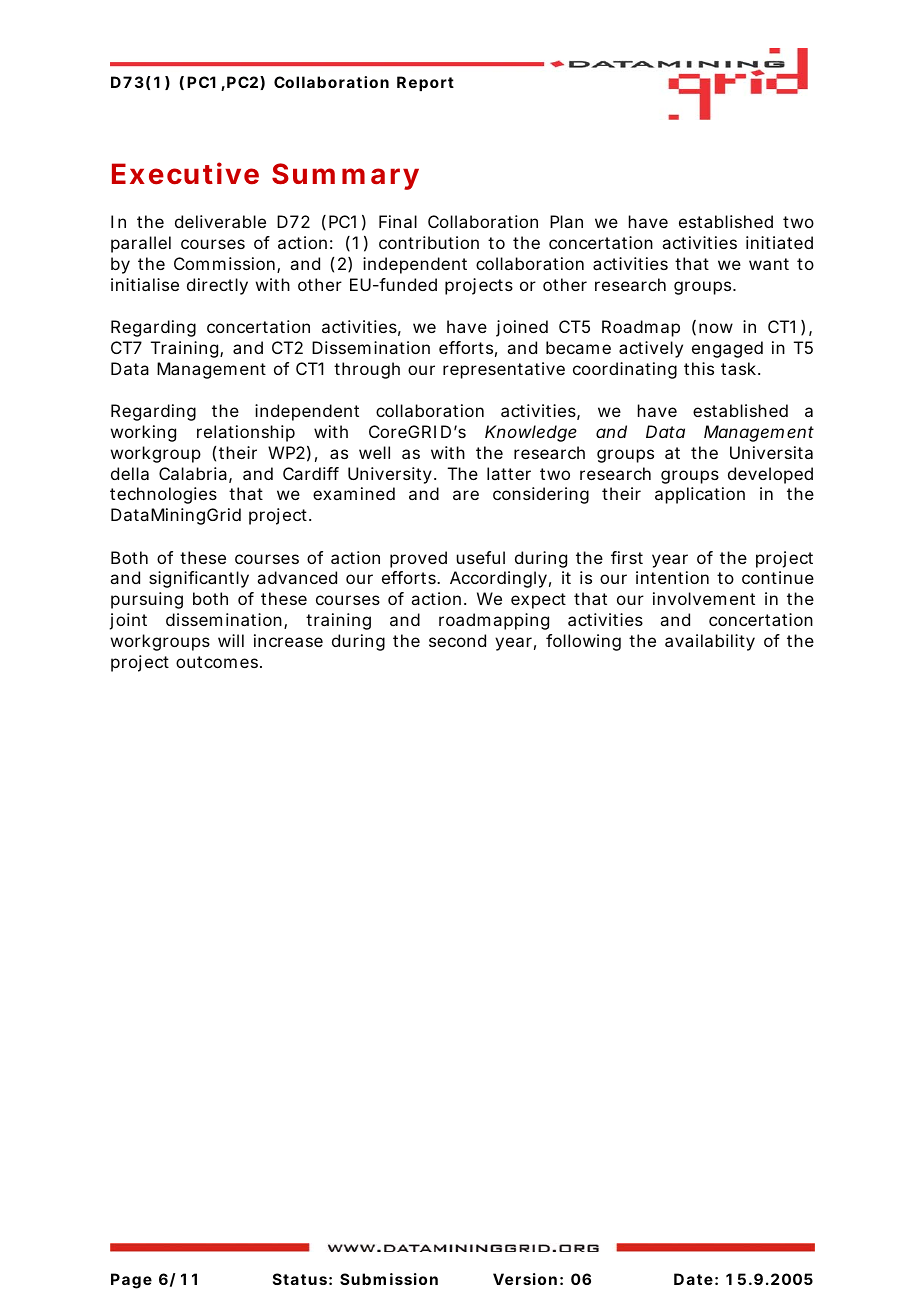  Describe the element at coordinates (525, 1279) in the page. I see `Version` at that location.
